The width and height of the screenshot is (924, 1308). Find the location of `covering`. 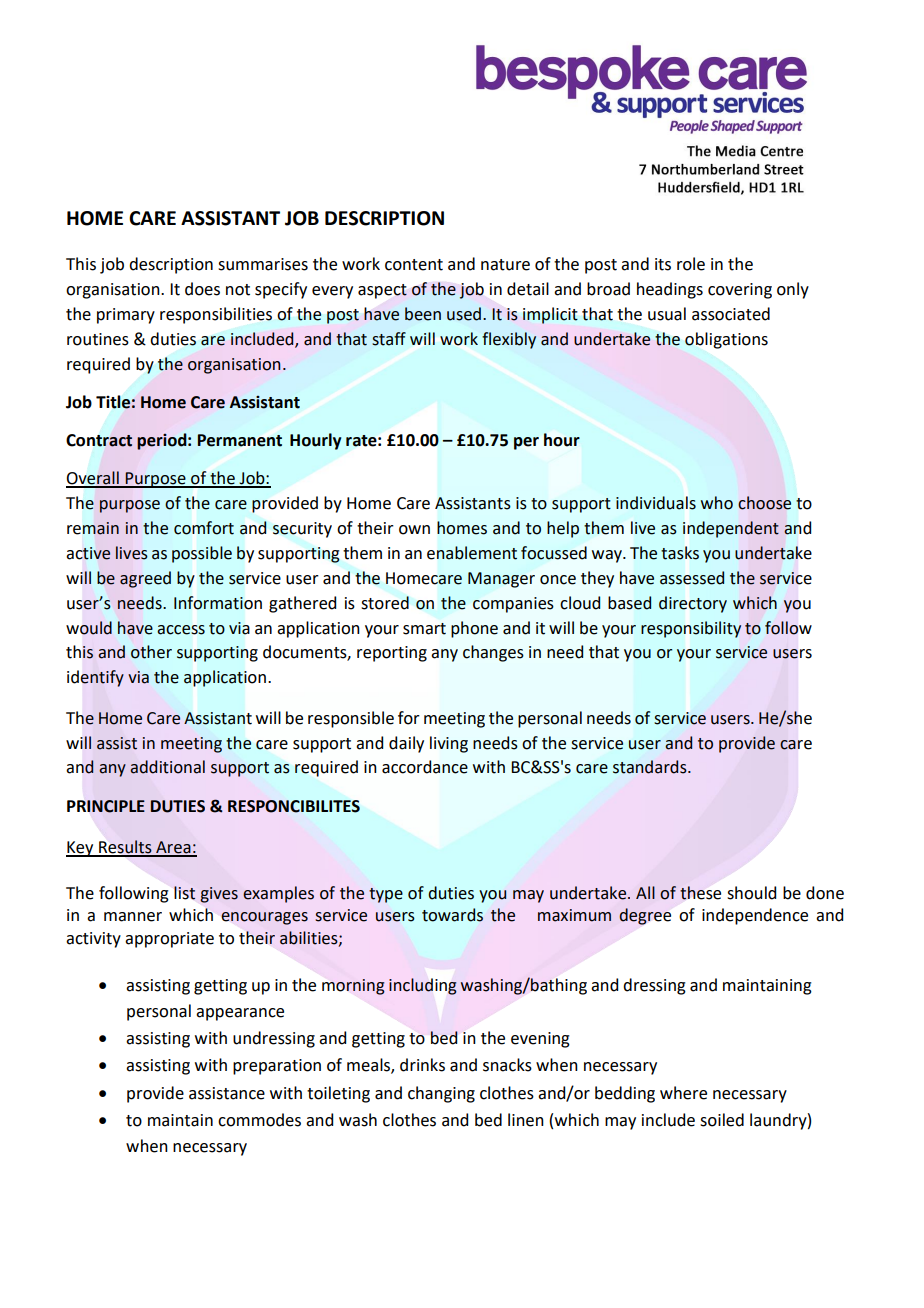

covering is located at coordinates (740, 291).
